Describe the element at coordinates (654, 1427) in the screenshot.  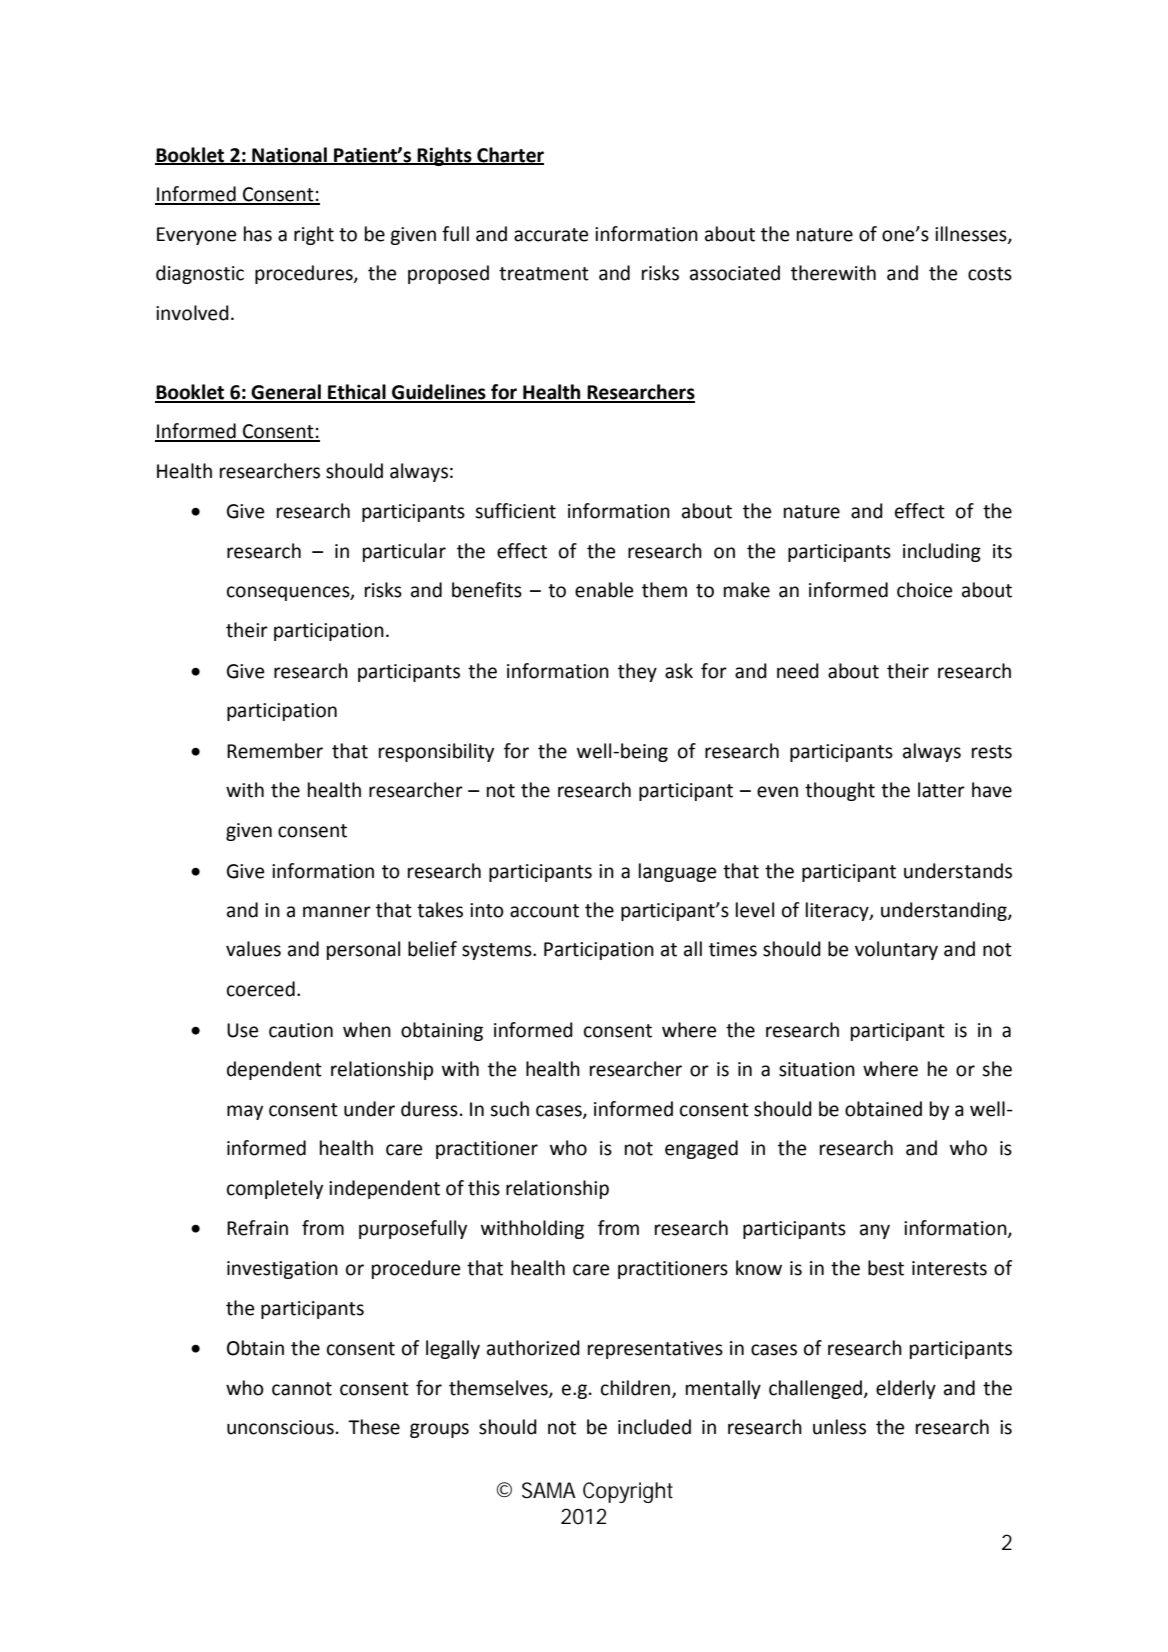
I see `included` at that location.
